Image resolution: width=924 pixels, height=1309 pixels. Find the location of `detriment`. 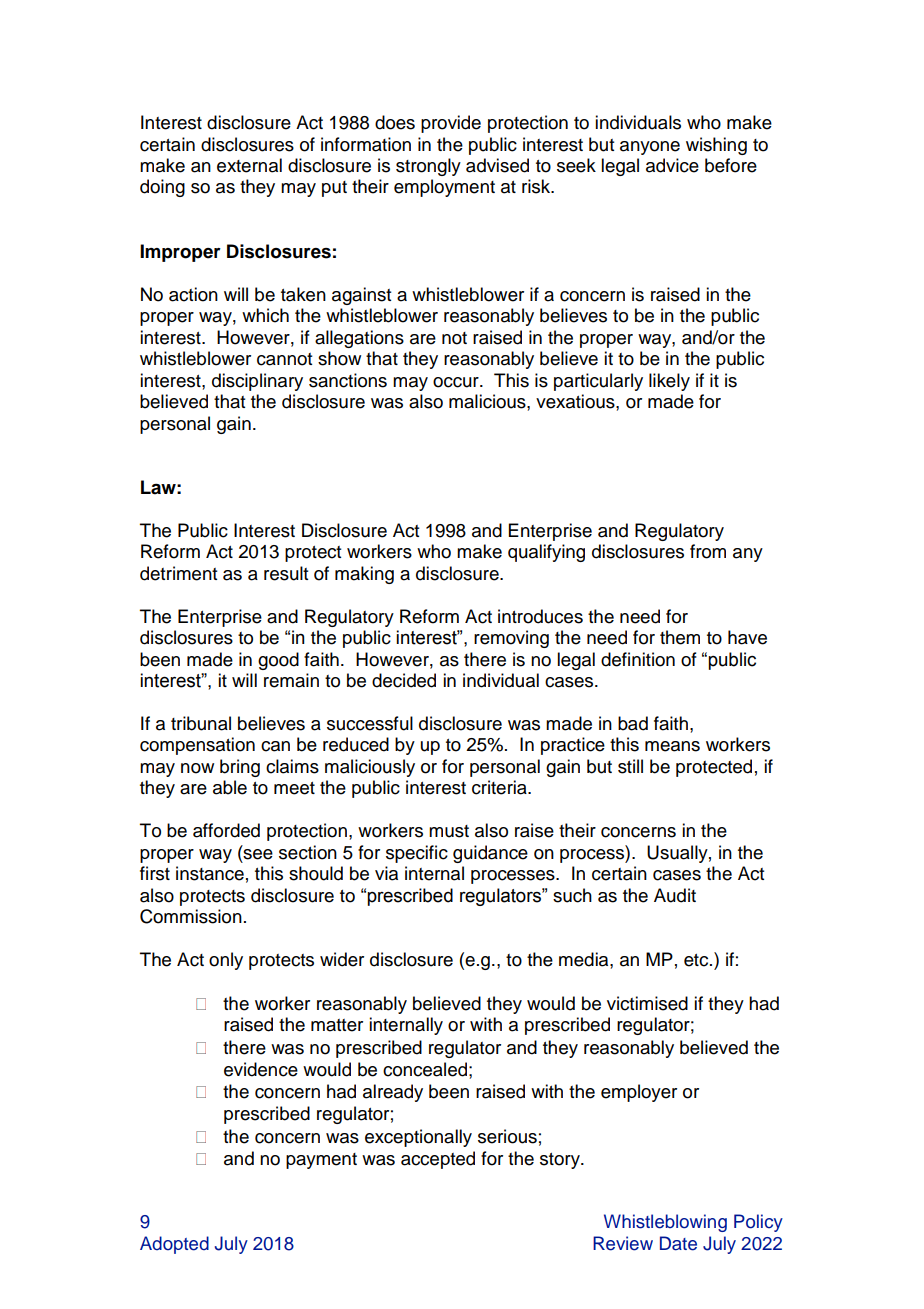

detriment is located at coordinates (178, 573).
